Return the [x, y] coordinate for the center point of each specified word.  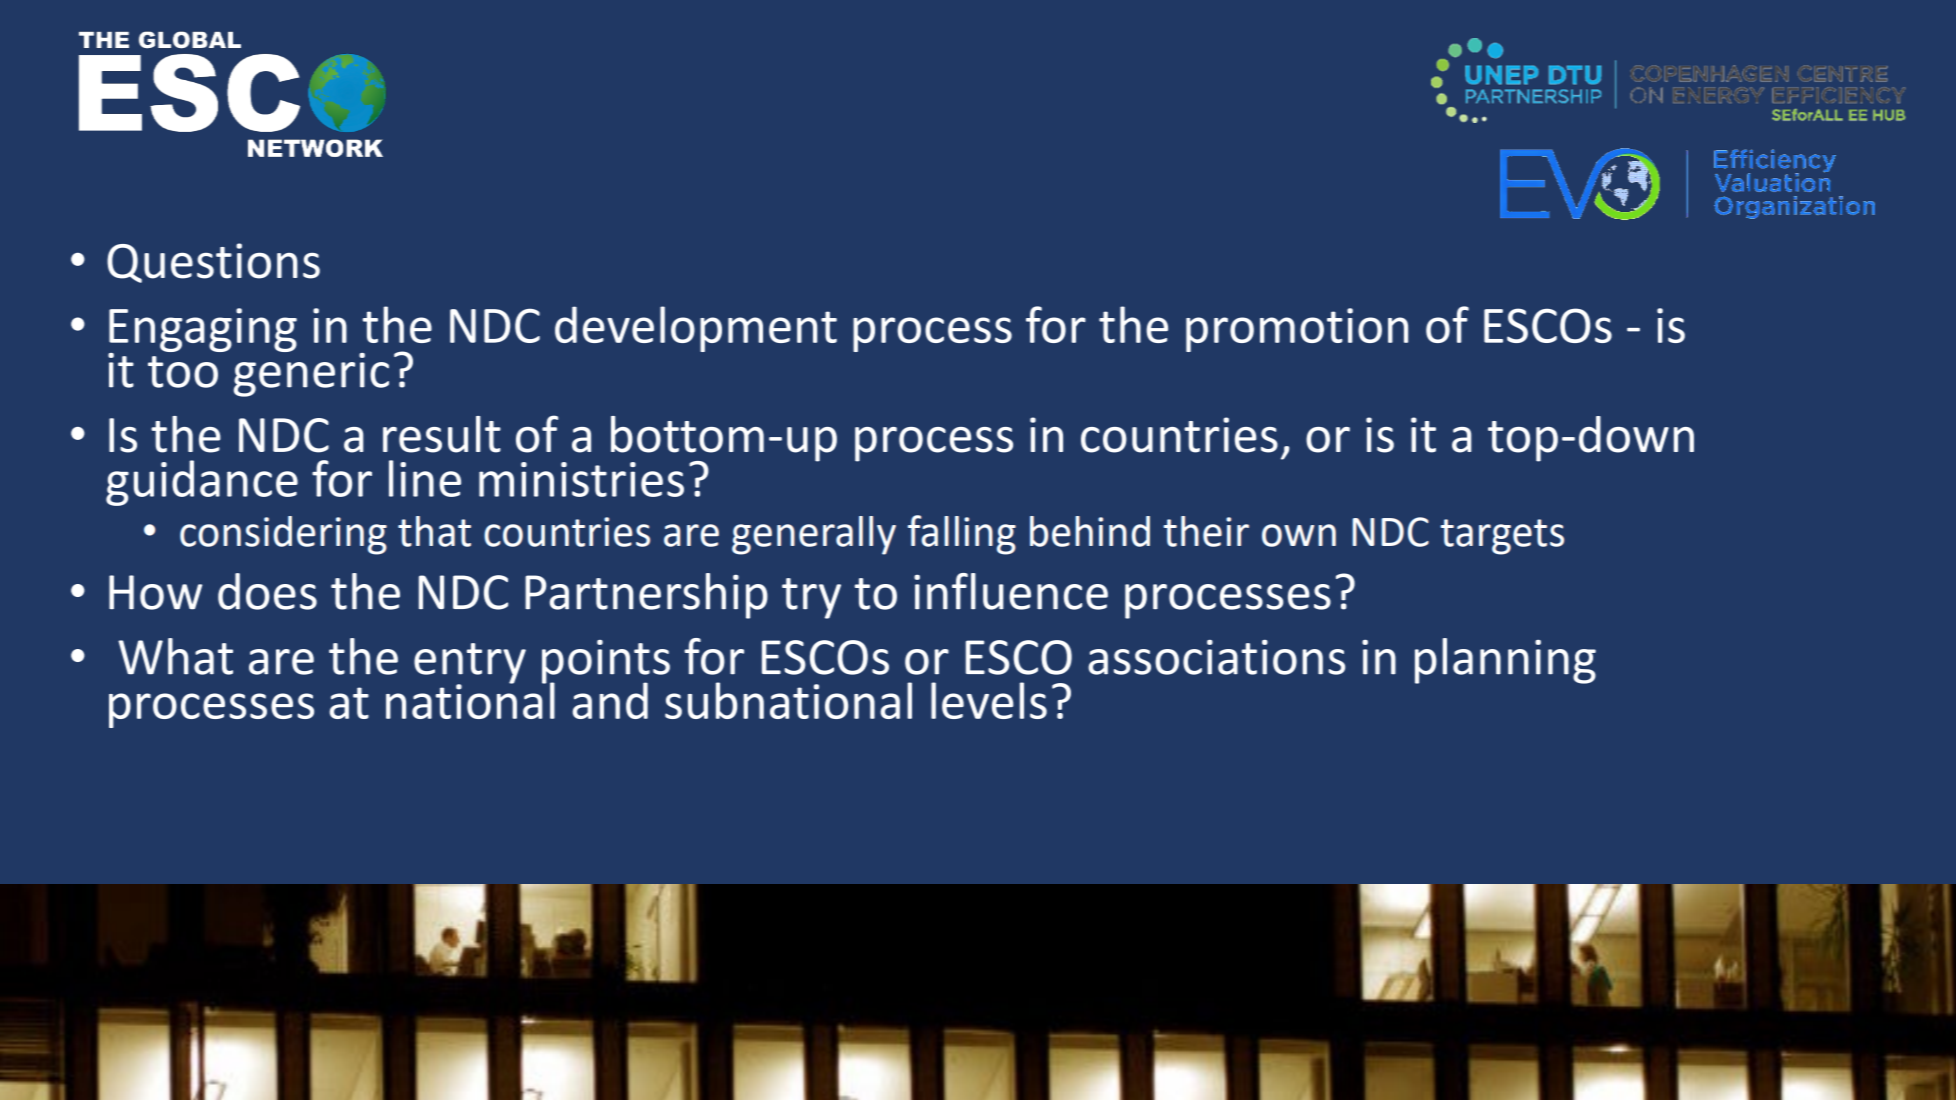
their [1206, 531]
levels [989, 700]
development [696, 329]
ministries [581, 479]
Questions [213, 263]
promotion [1297, 330]
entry [470, 664]
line [425, 478]
